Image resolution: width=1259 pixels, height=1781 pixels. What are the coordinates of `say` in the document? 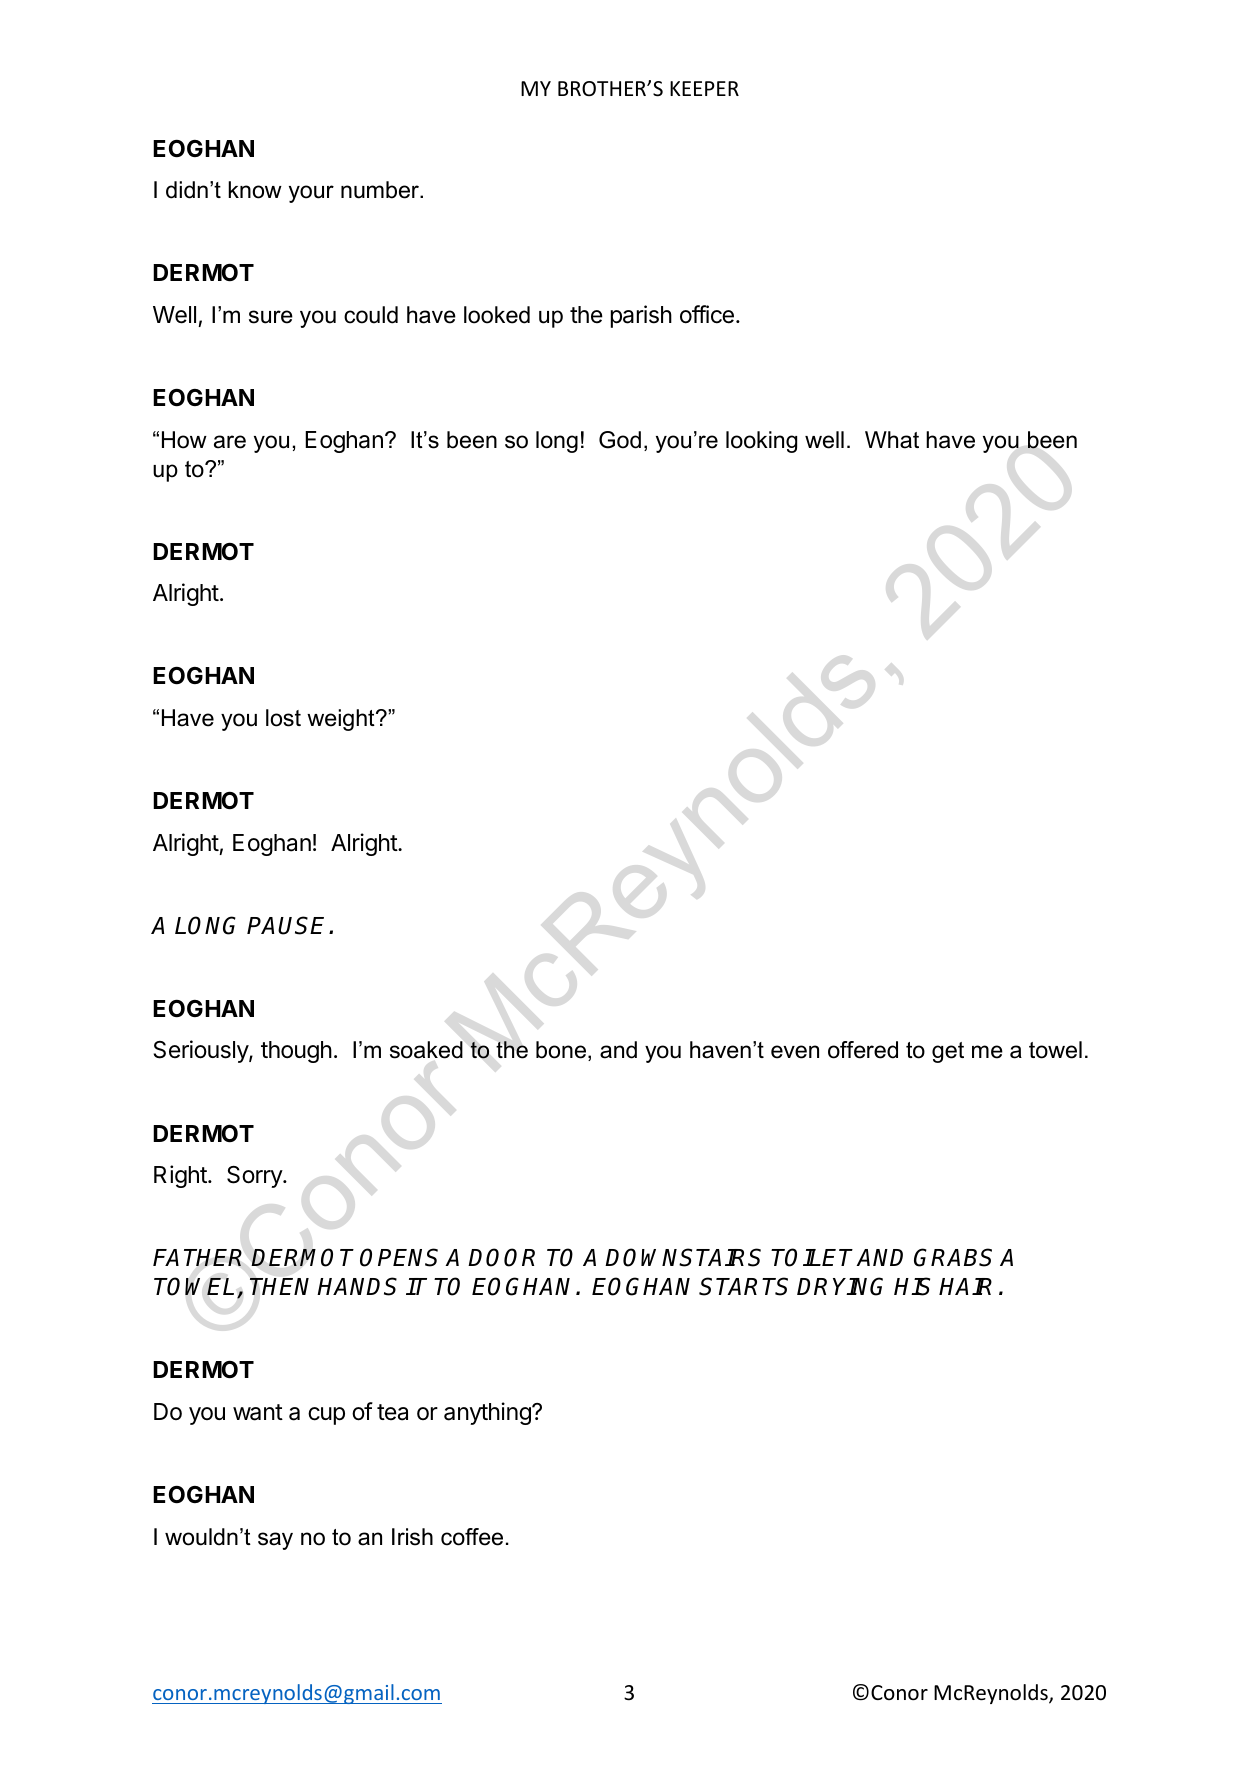 It's located at (275, 1541).
